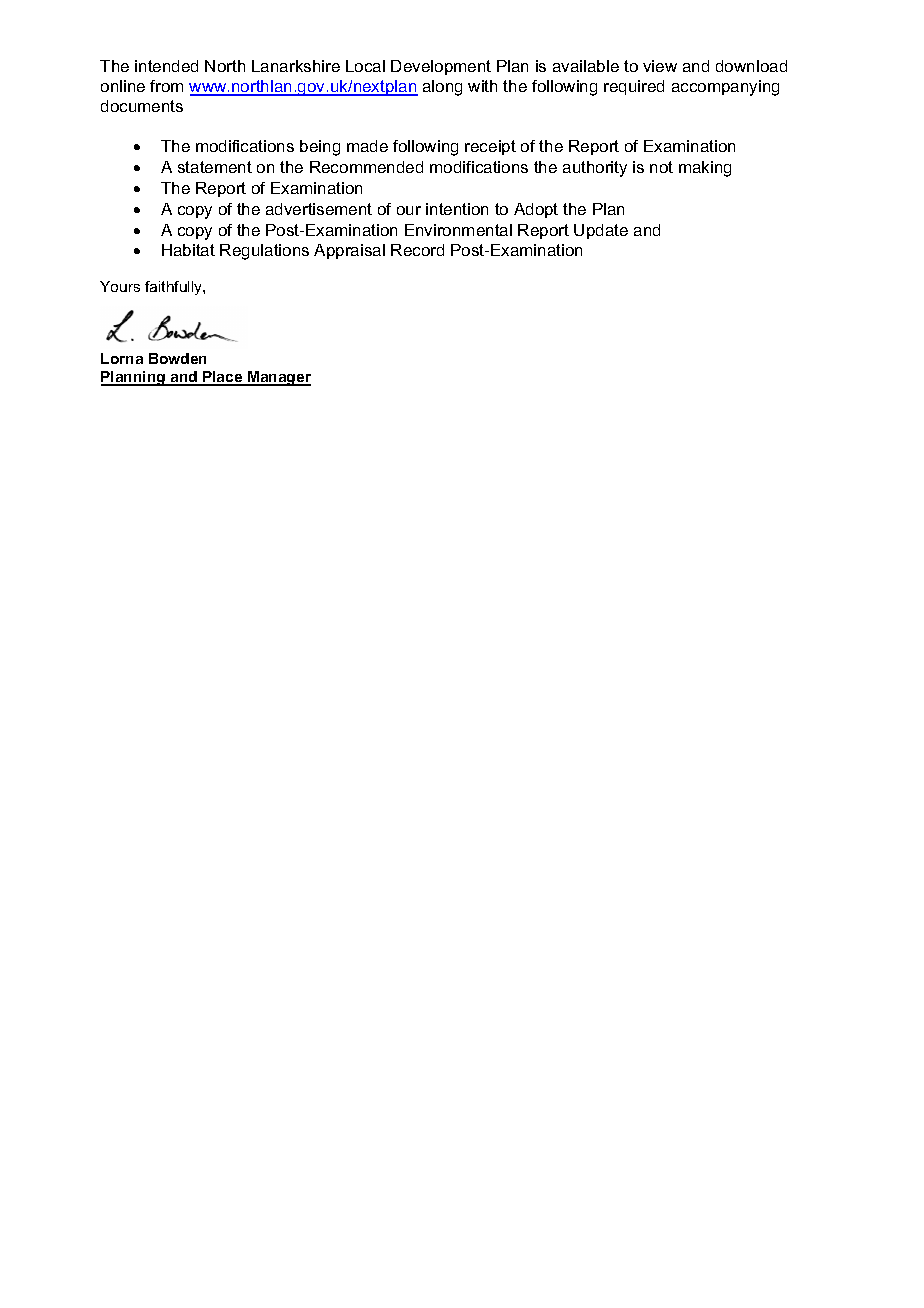  I want to click on Bowden, so click(177, 358).
